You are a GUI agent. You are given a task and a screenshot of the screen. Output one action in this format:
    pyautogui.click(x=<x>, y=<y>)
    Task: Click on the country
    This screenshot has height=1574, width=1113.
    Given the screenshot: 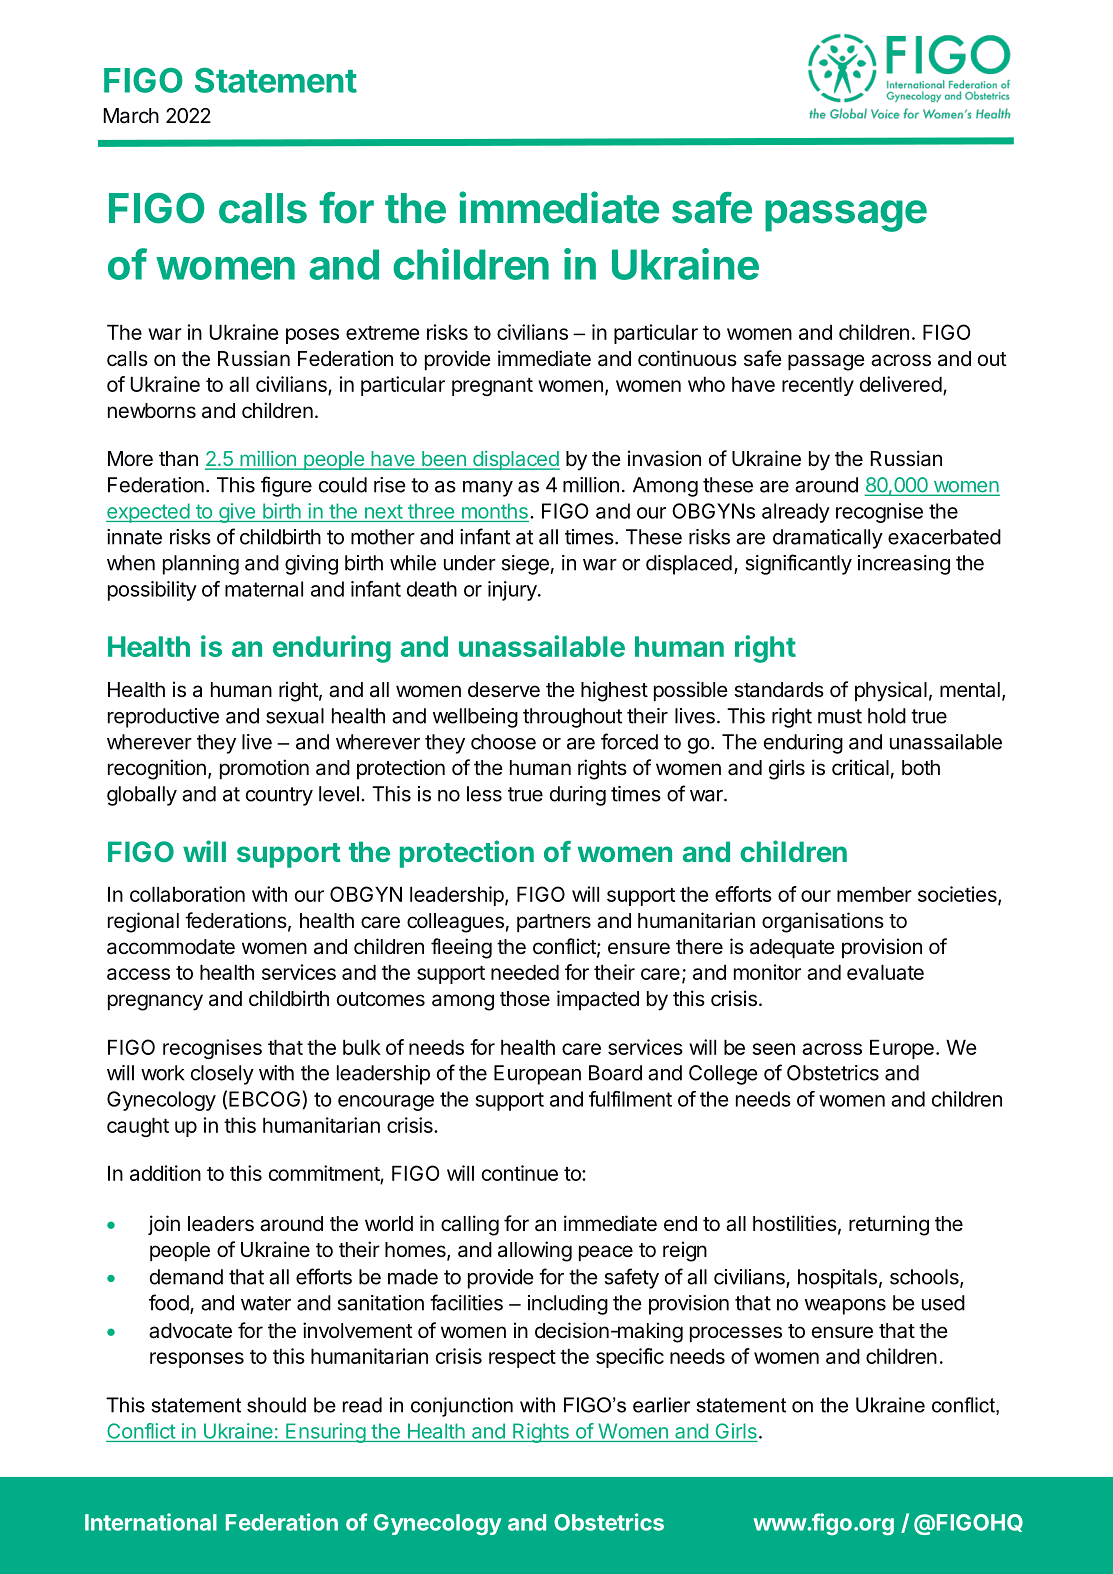 What is the action you would take?
    pyautogui.click(x=279, y=796)
